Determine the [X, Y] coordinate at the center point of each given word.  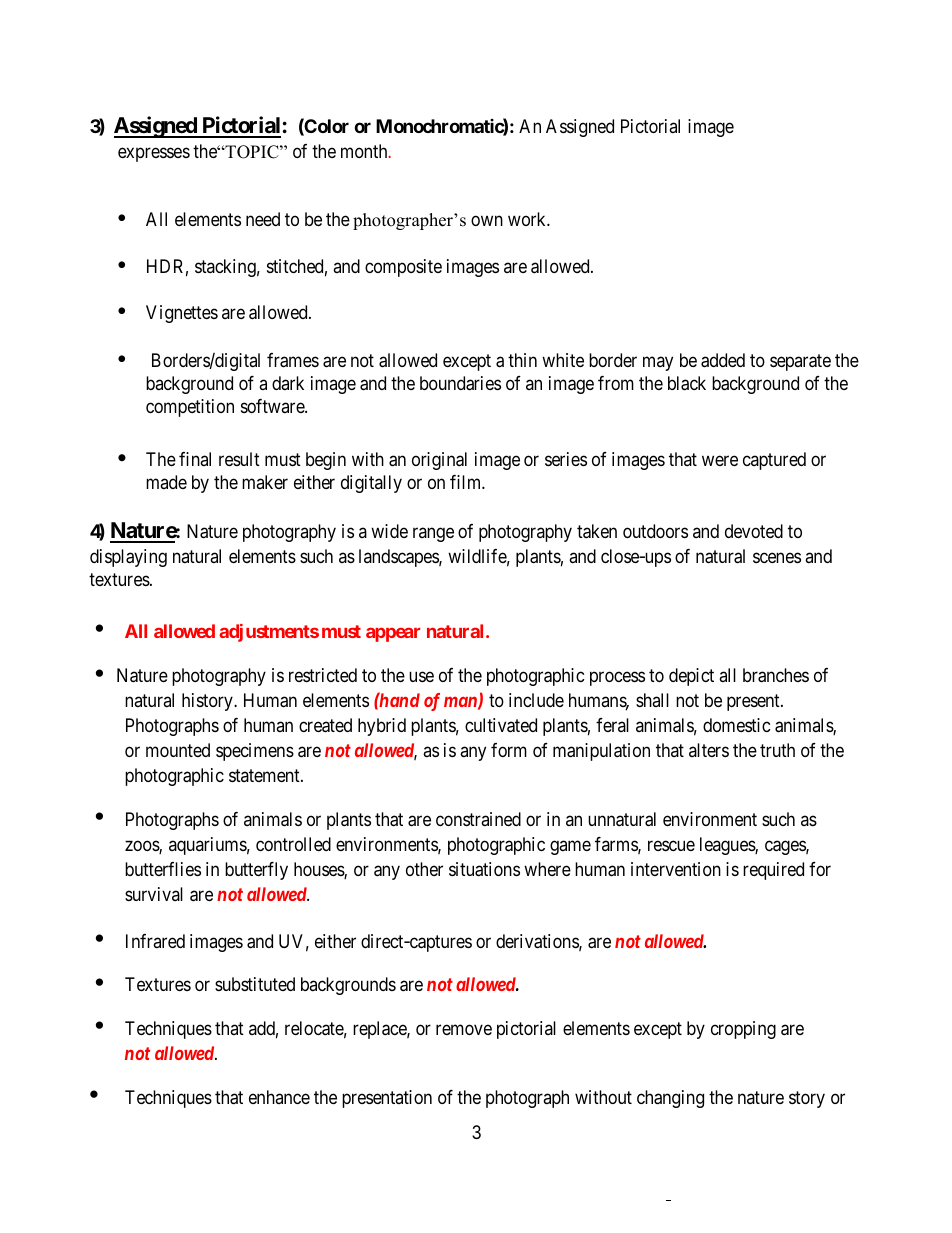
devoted [754, 531]
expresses [154, 155]
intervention [676, 869]
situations [484, 869]
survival [154, 894]
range [433, 535]
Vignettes [182, 314]
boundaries [460, 383]
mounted [178, 750]
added [723, 360]
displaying [128, 558]
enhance [279, 1097]
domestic [737, 725]
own [487, 221]
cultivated [501, 725]
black [687, 383]
